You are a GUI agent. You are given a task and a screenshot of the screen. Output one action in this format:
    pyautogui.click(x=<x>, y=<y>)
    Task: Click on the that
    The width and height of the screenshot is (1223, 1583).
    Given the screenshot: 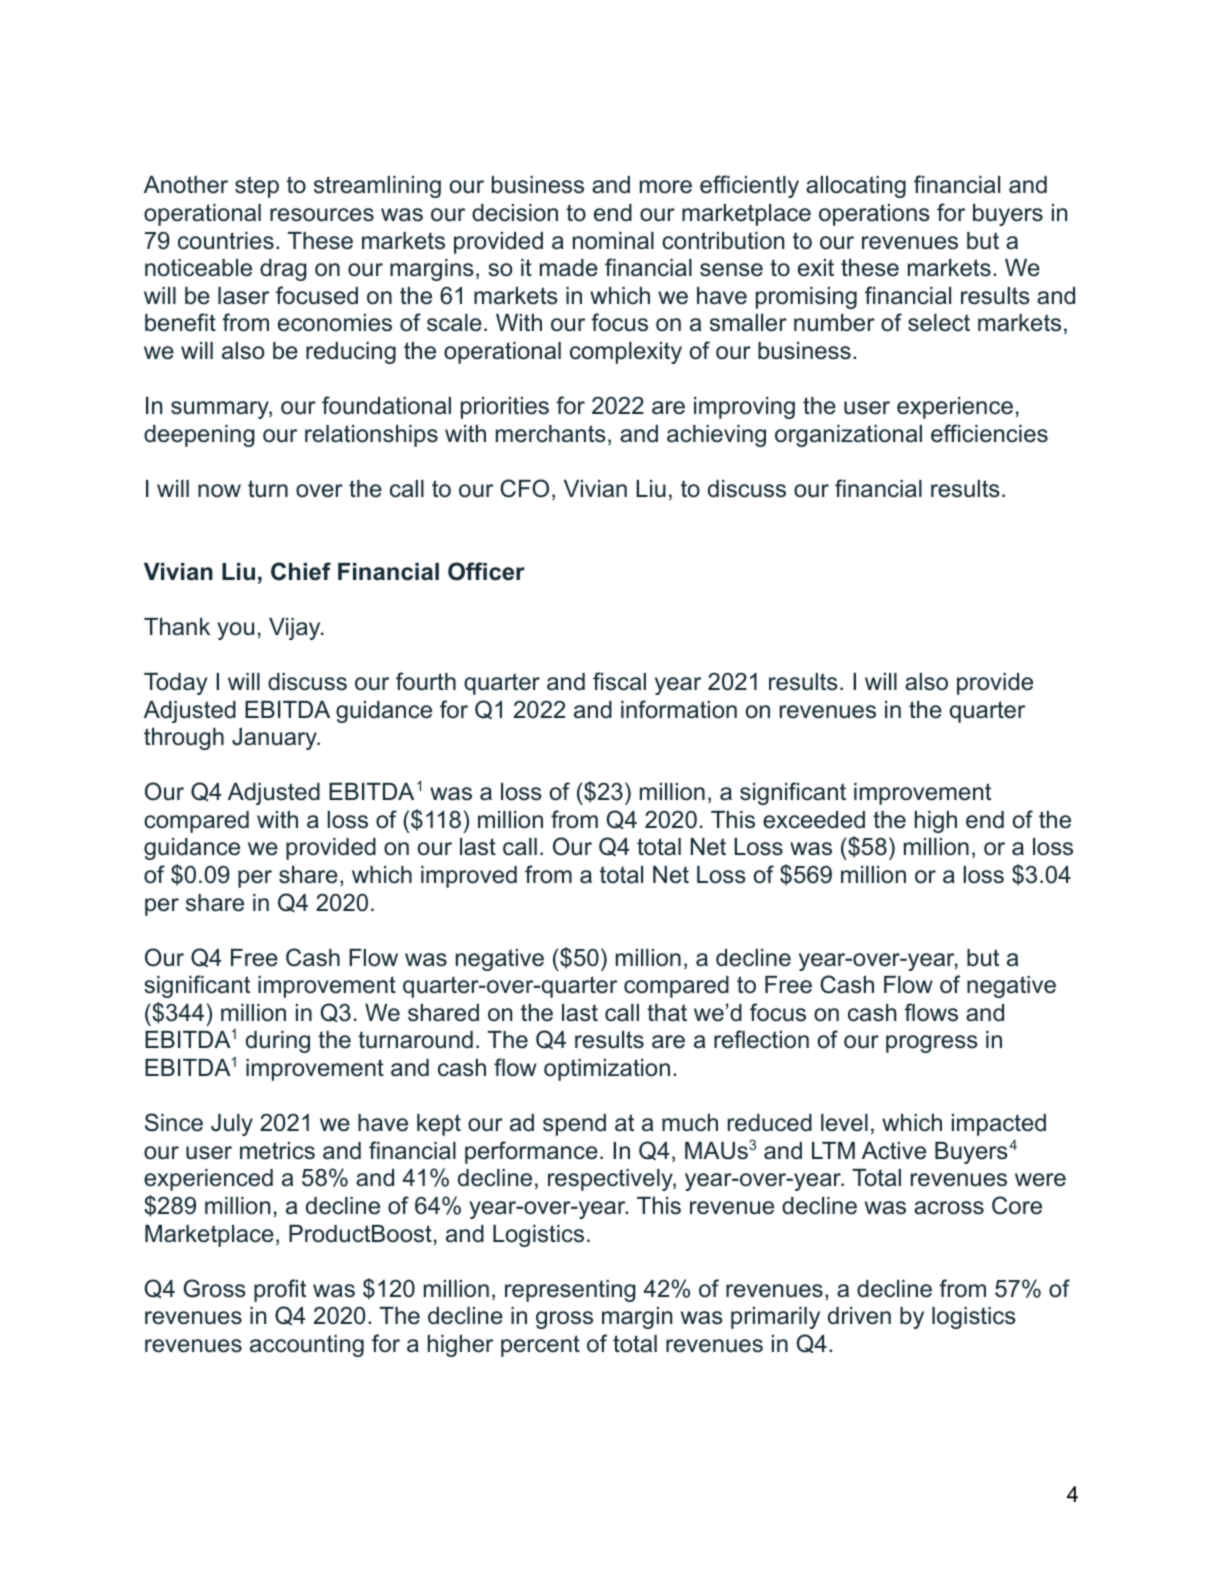 What is the action you would take?
    pyautogui.click(x=667, y=1013)
